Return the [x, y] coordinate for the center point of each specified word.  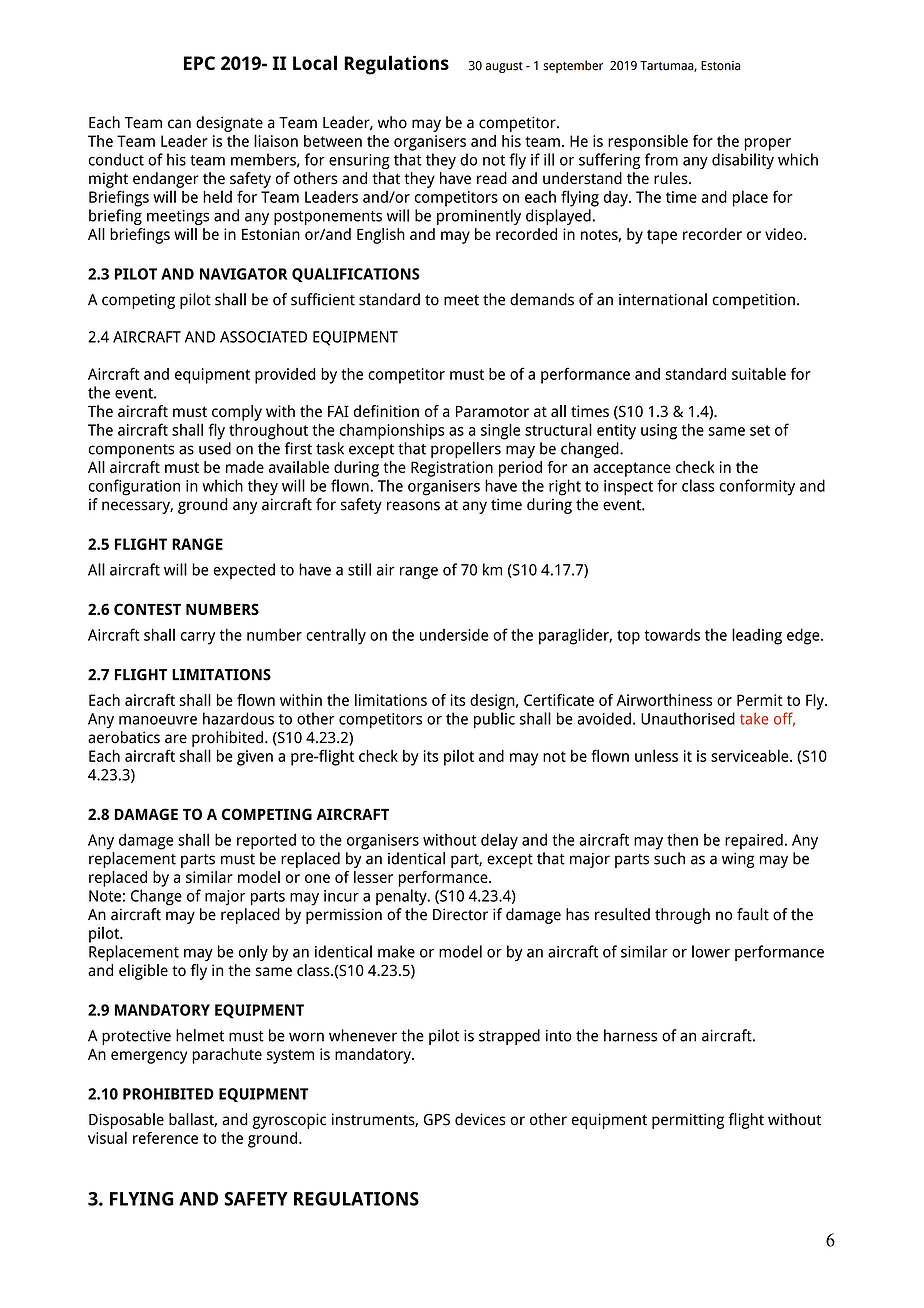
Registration [452, 469]
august [504, 67]
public [494, 720]
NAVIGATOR [244, 274]
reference [165, 1137]
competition [754, 301]
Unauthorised [688, 718]
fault [753, 914]
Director [460, 914]
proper [767, 144]
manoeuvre [158, 720]
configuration [134, 487]
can [179, 124]
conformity [757, 487]
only [253, 953]
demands [542, 299]
